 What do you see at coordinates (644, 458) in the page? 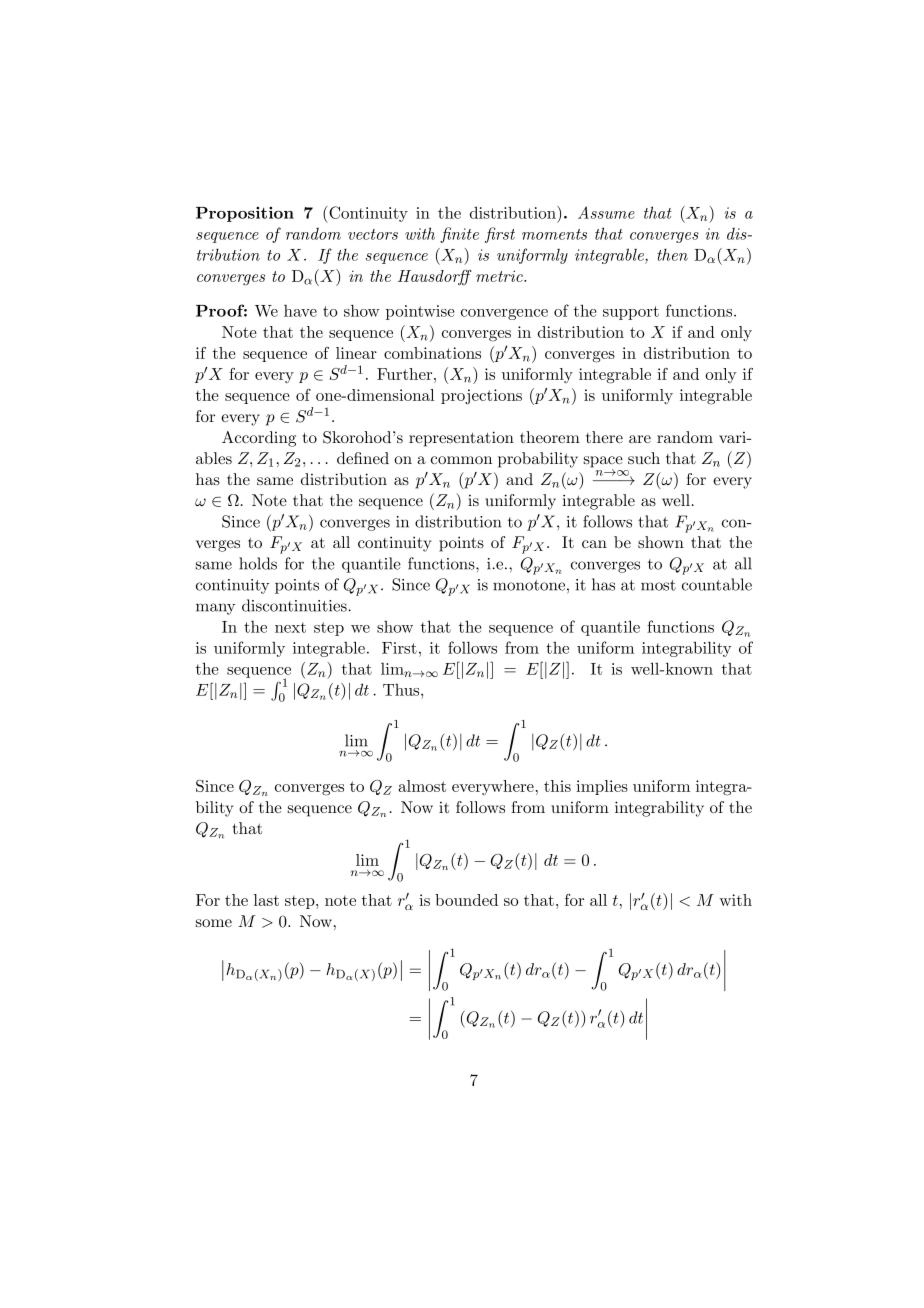
I see `such` at bounding box center [644, 458].
